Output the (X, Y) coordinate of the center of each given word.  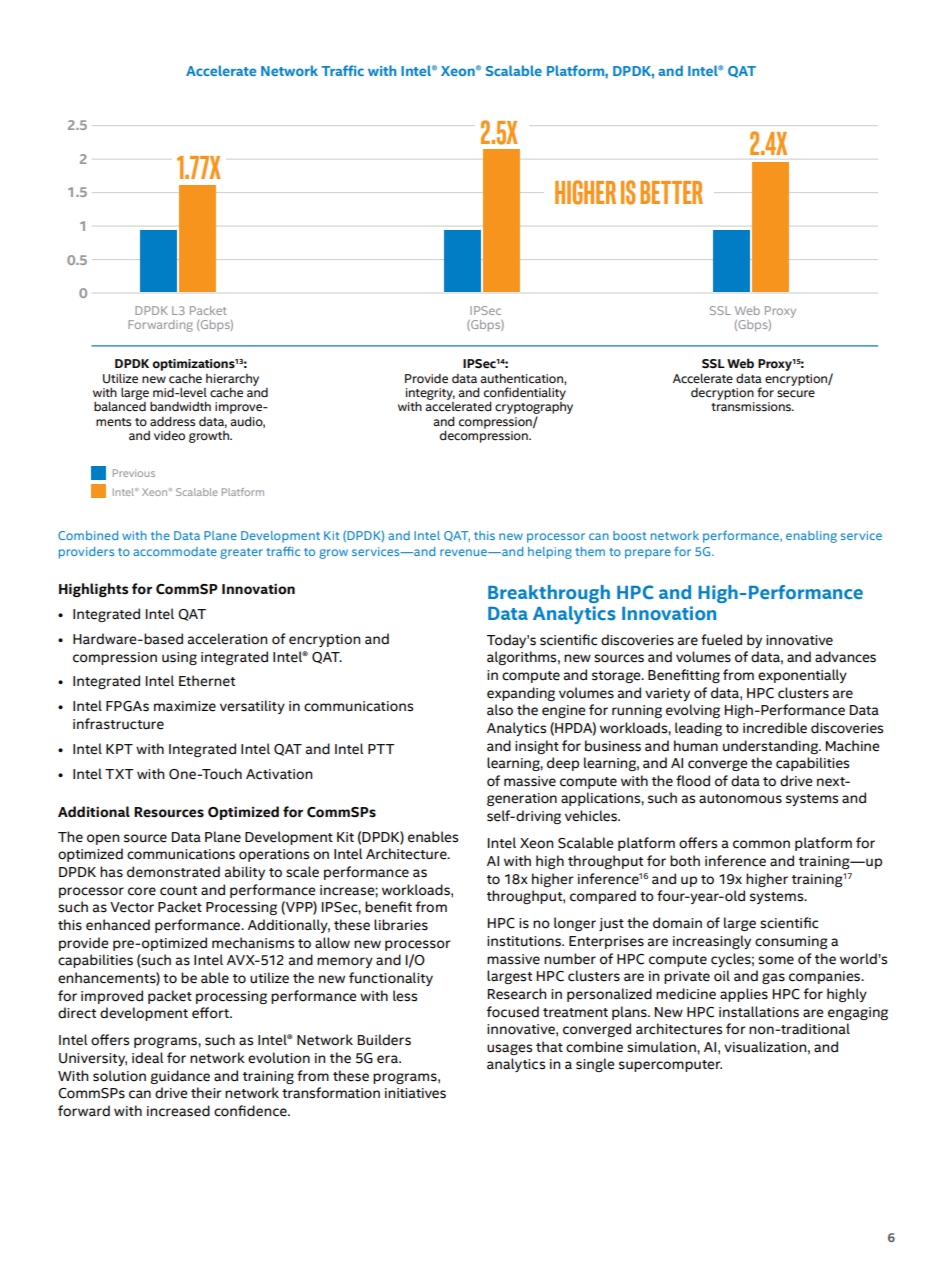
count (178, 891)
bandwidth (180, 406)
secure (796, 394)
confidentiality (525, 394)
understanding (771, 747)
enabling (811, 537)
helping (550, 553)
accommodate (175, 551)
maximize (185, 706)
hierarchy (232, 381)
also (500, 710)
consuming (791, 942)
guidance (180, 1077)
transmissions (752, 407)
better (671, 192)
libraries (401, 925)
